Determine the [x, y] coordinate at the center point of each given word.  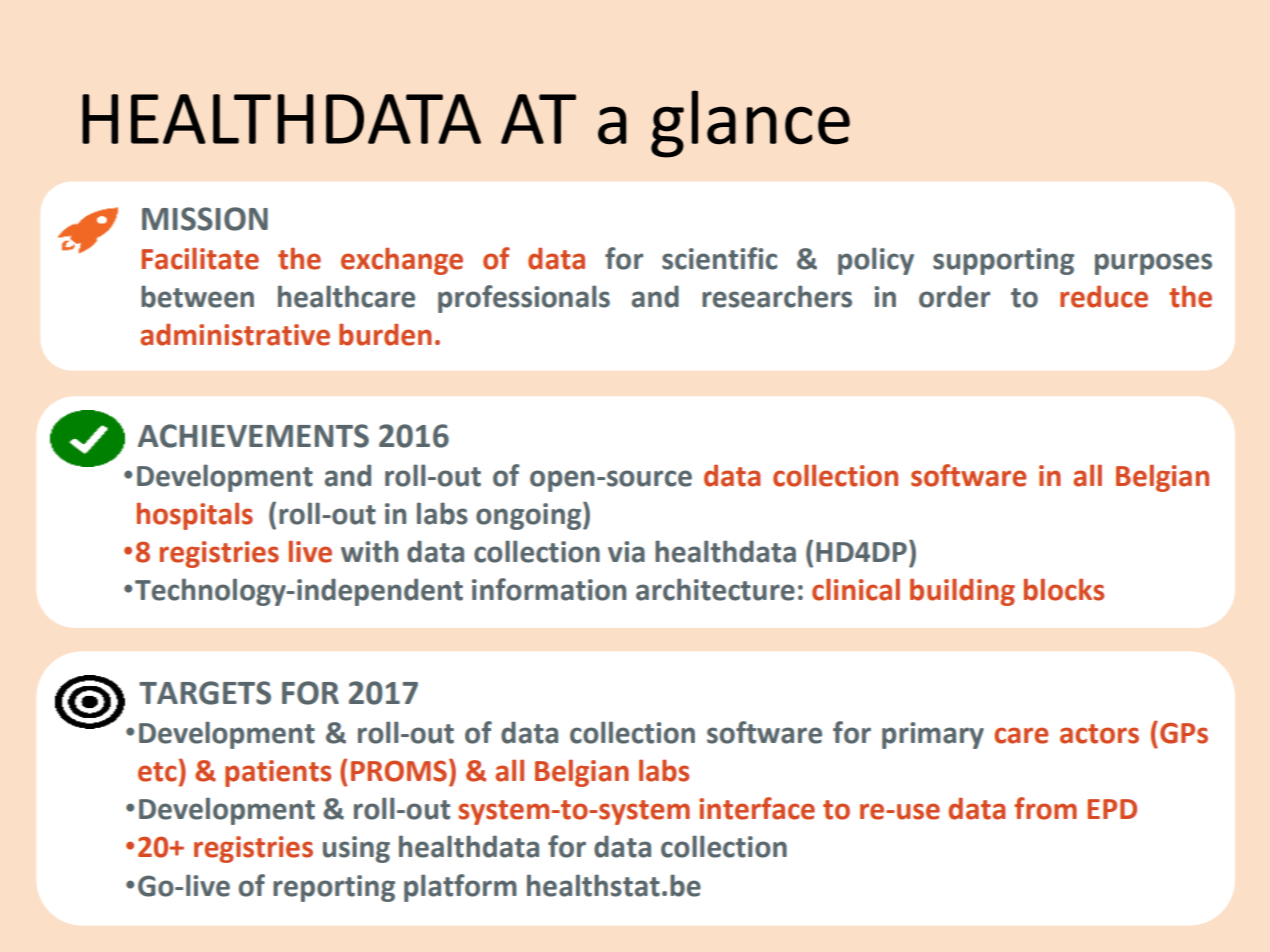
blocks [1064, 589]
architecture [715, 589]
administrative [235, 334]
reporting [334, 888]
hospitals [195, 516]
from [1045, 808]
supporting [1003, 261]
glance [750, 124]
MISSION [205, 219]
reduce [1104, 296]
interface [757, 808]
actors [1099, 734]
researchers [777, 296]
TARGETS [205, 693]
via [626, 552]
